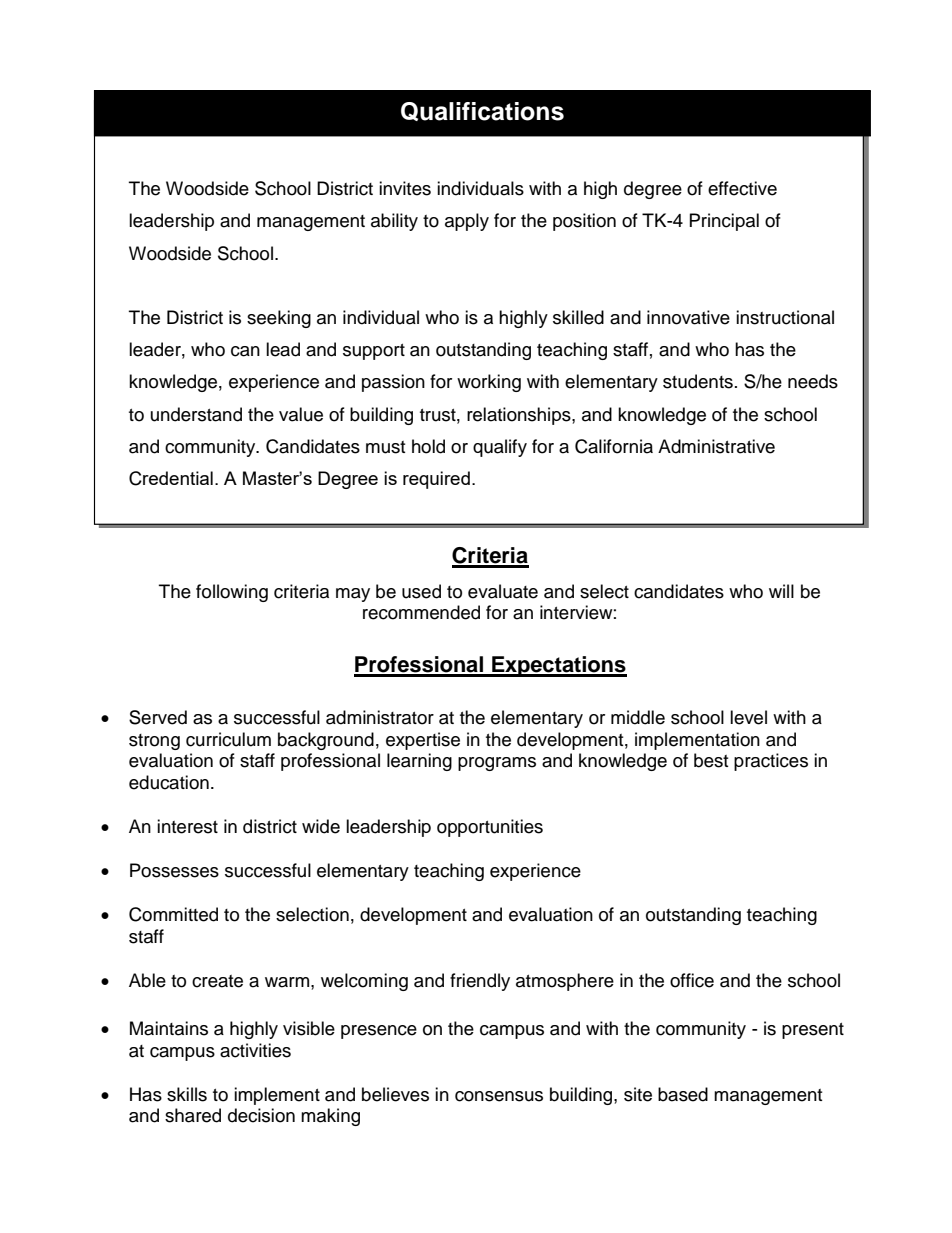  Describe the element at coordinates (716, 446) in the image. I see `Administrative` at that location.
